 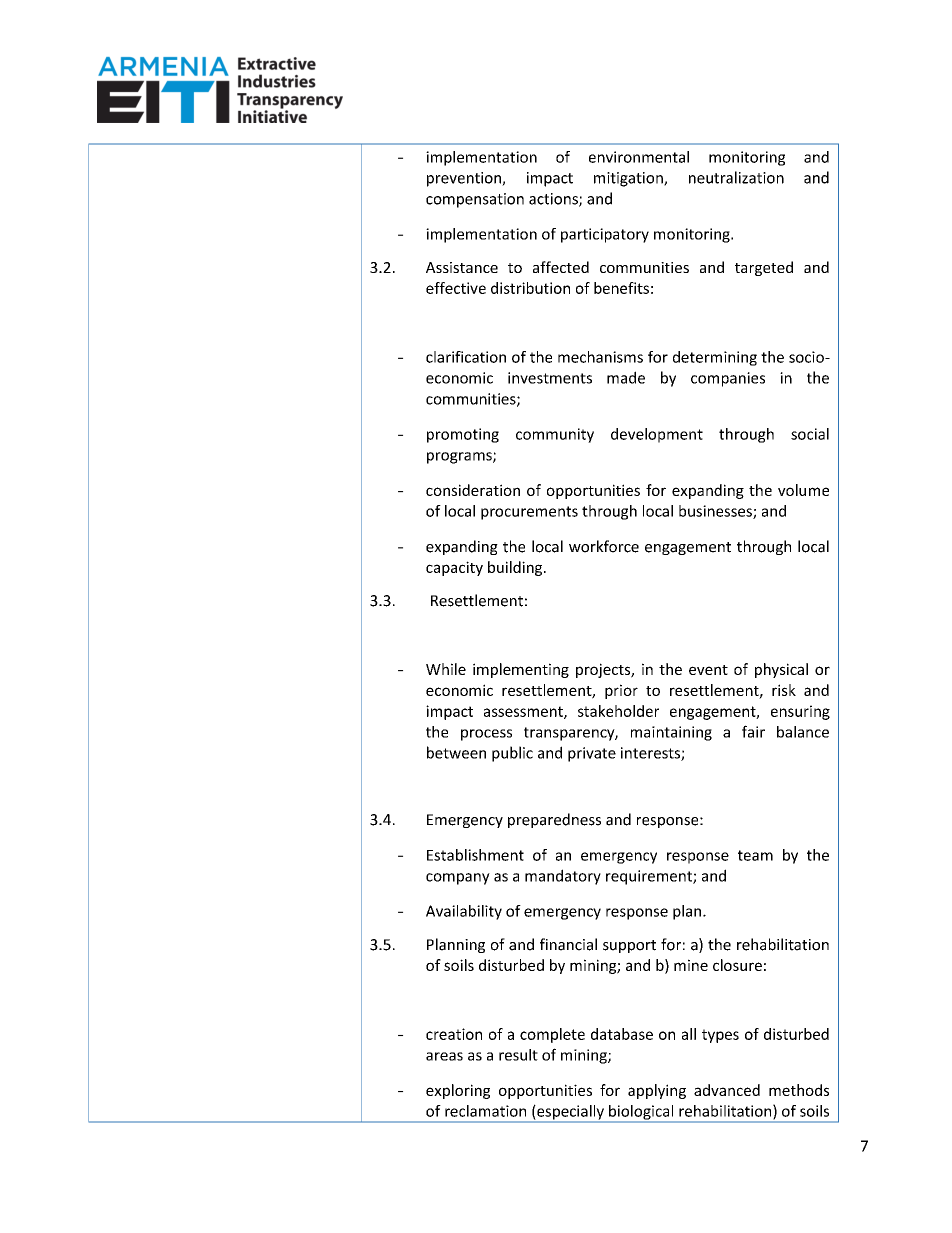 I want to click on workforce, so click(x=604, y=546).
